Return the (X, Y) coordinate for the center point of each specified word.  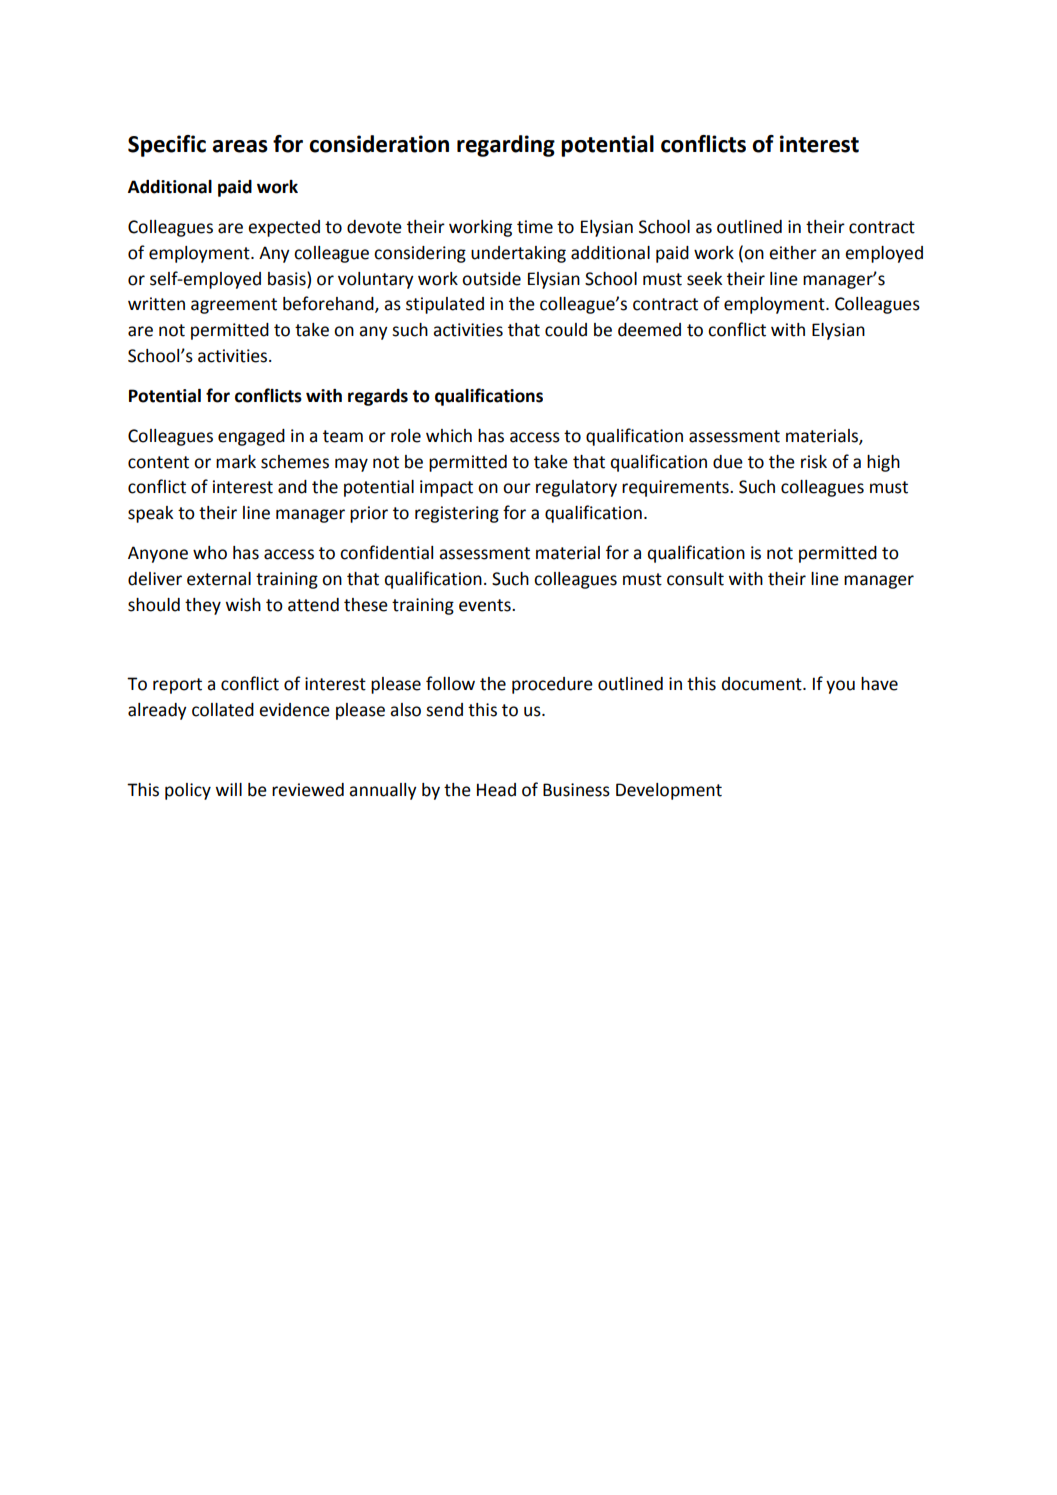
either (793, 253)
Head (496, 790)
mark (236, 462)
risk (814, 462)
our (517, 488)
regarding (506, 146)
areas (240, 146)
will (229, 789)
